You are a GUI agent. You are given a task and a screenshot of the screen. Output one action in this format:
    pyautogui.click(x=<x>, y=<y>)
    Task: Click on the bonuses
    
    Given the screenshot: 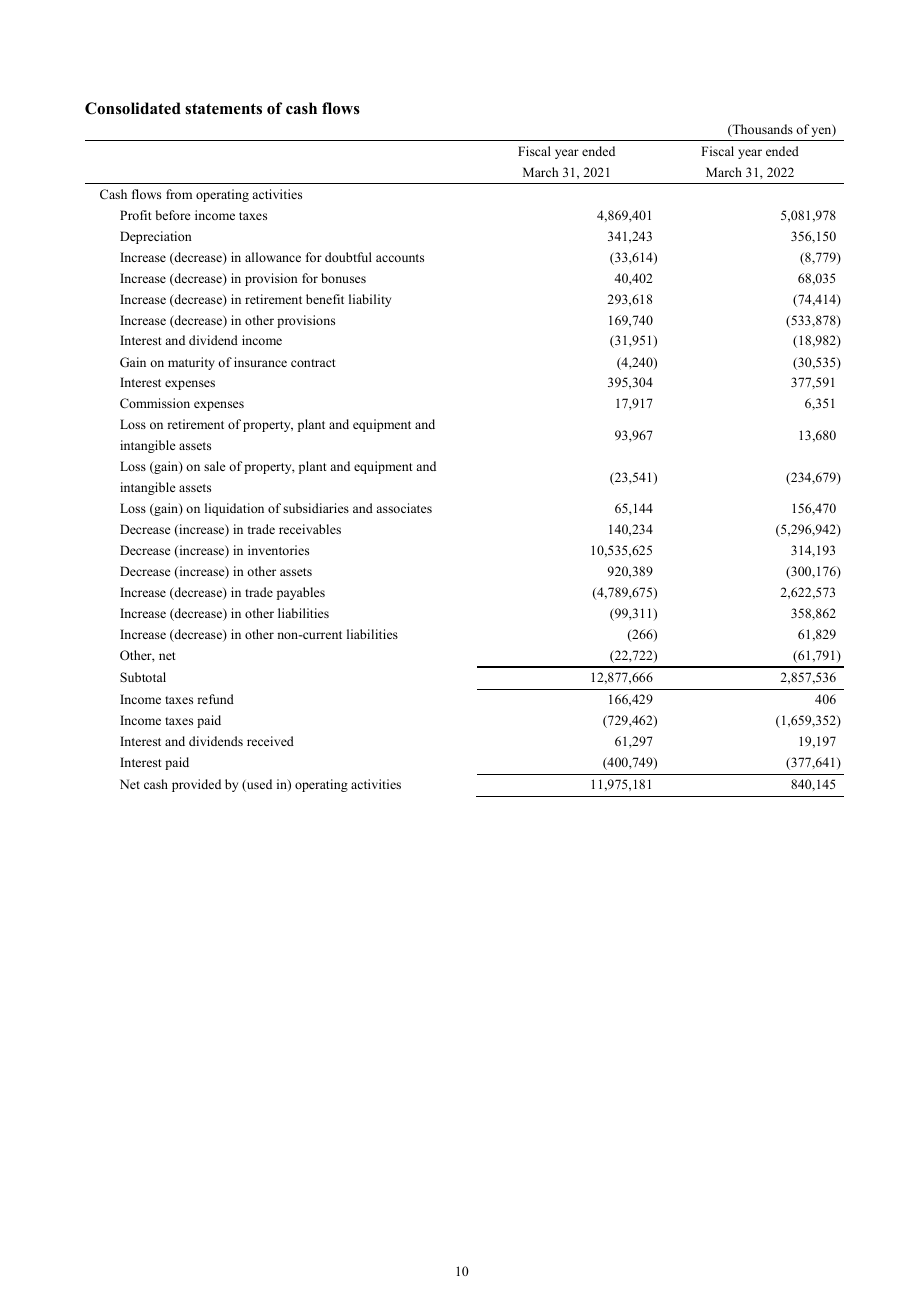 What is the action you would take?
    pyautogui.click(x=343, y=278)
